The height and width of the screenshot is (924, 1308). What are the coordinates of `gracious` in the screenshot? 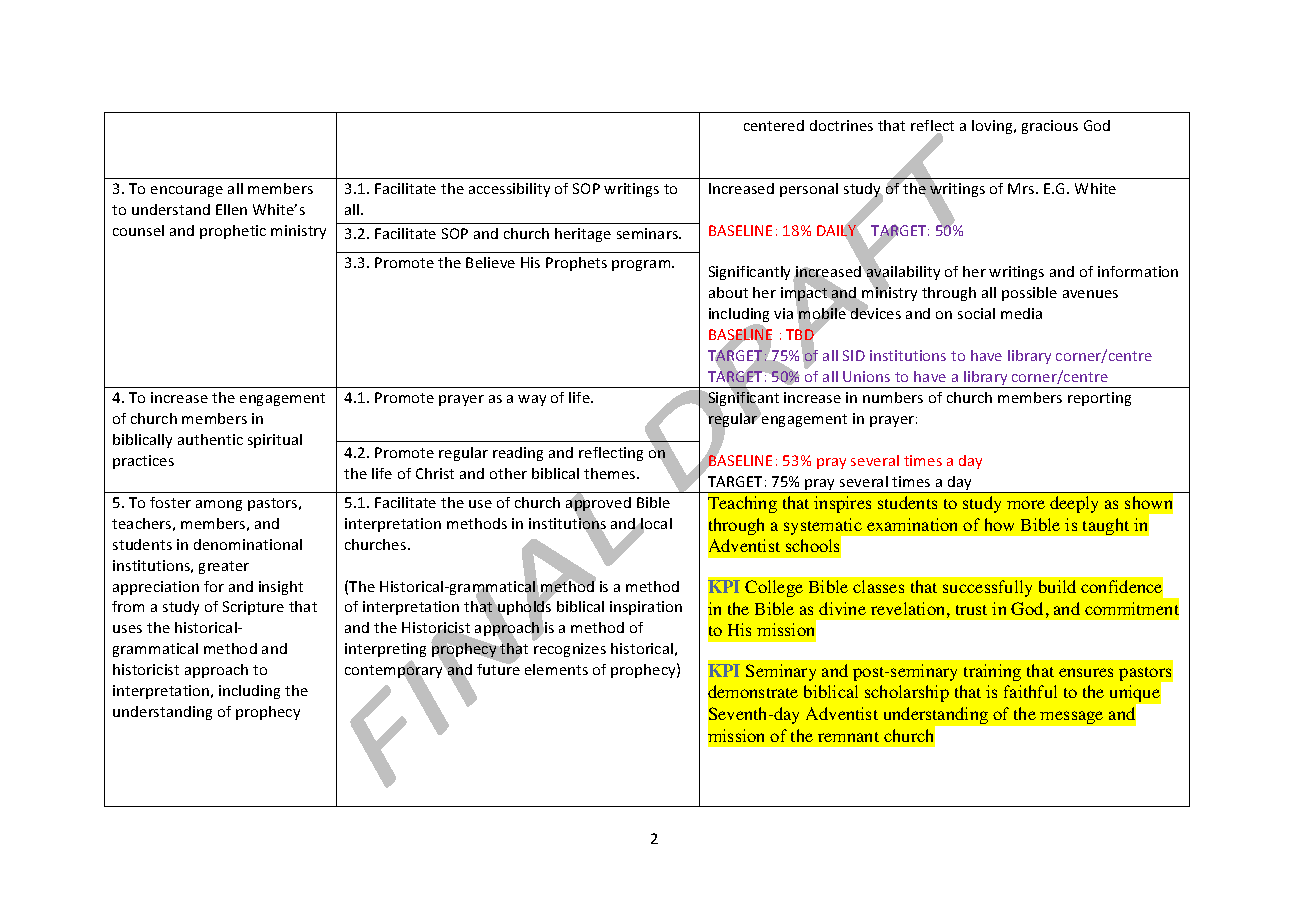 It's located at (1050, 127).
